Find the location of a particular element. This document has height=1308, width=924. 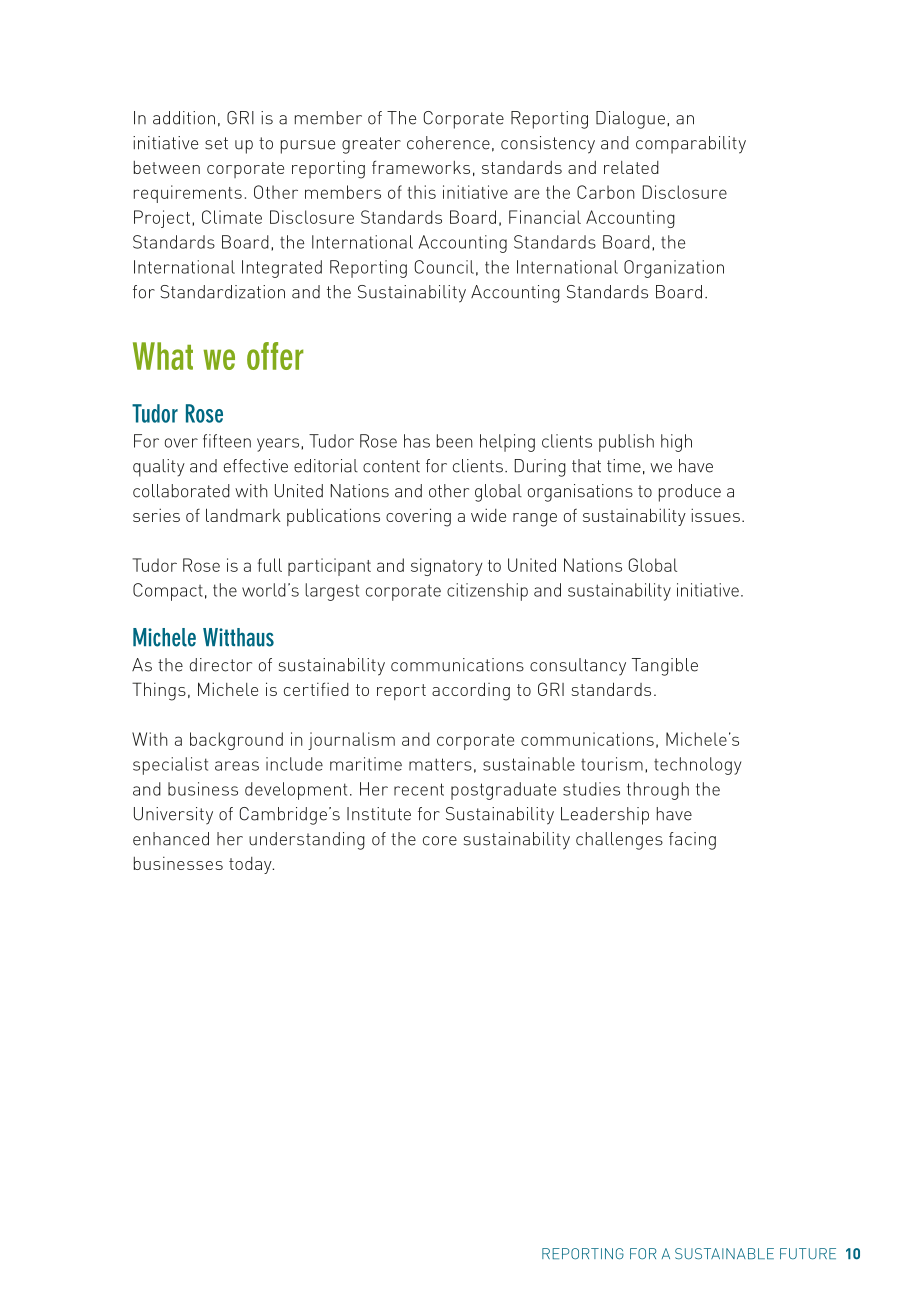

been is located at coordinates (455, 441).
